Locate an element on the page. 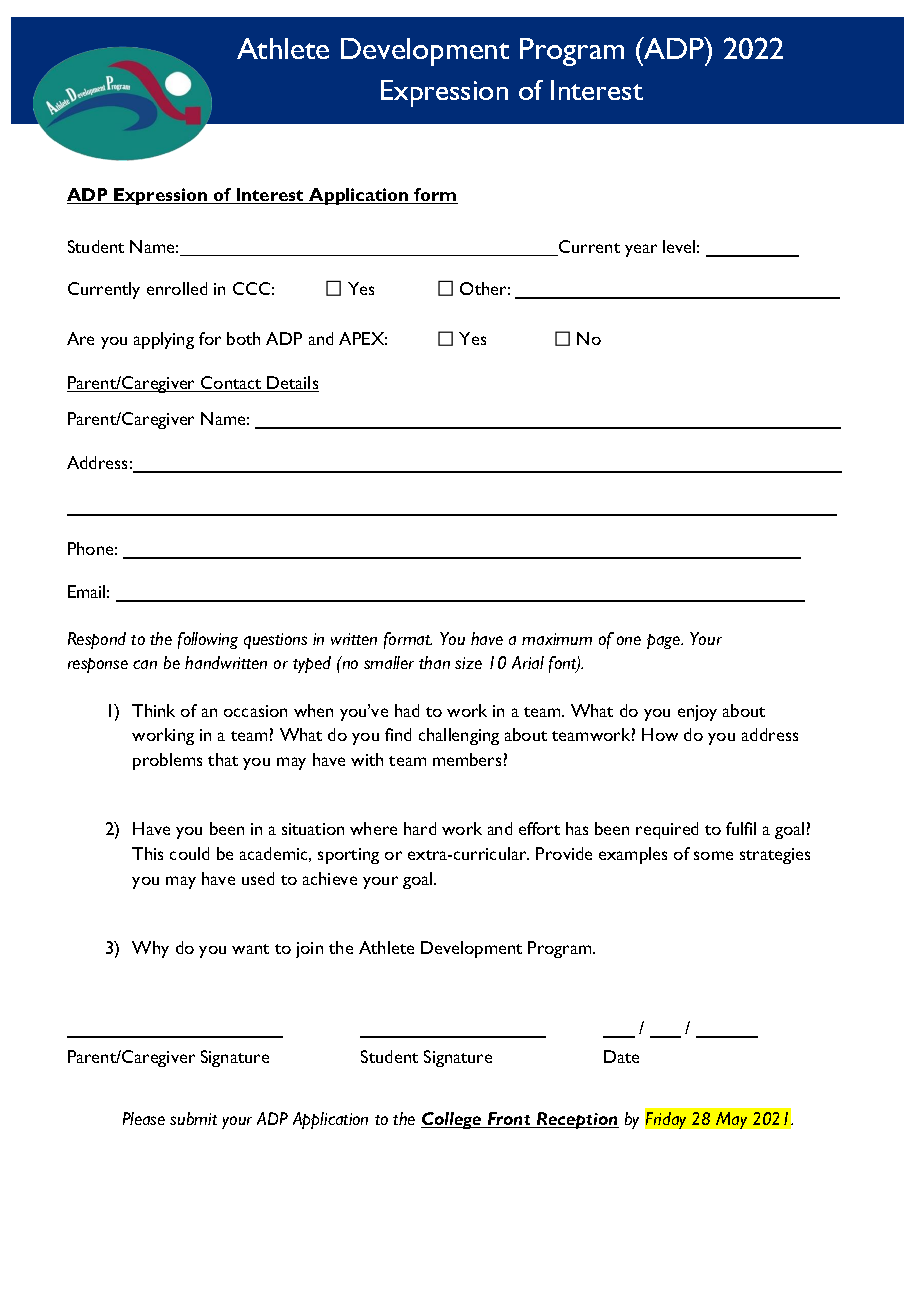  College is located at coordinates (452, 1120).
